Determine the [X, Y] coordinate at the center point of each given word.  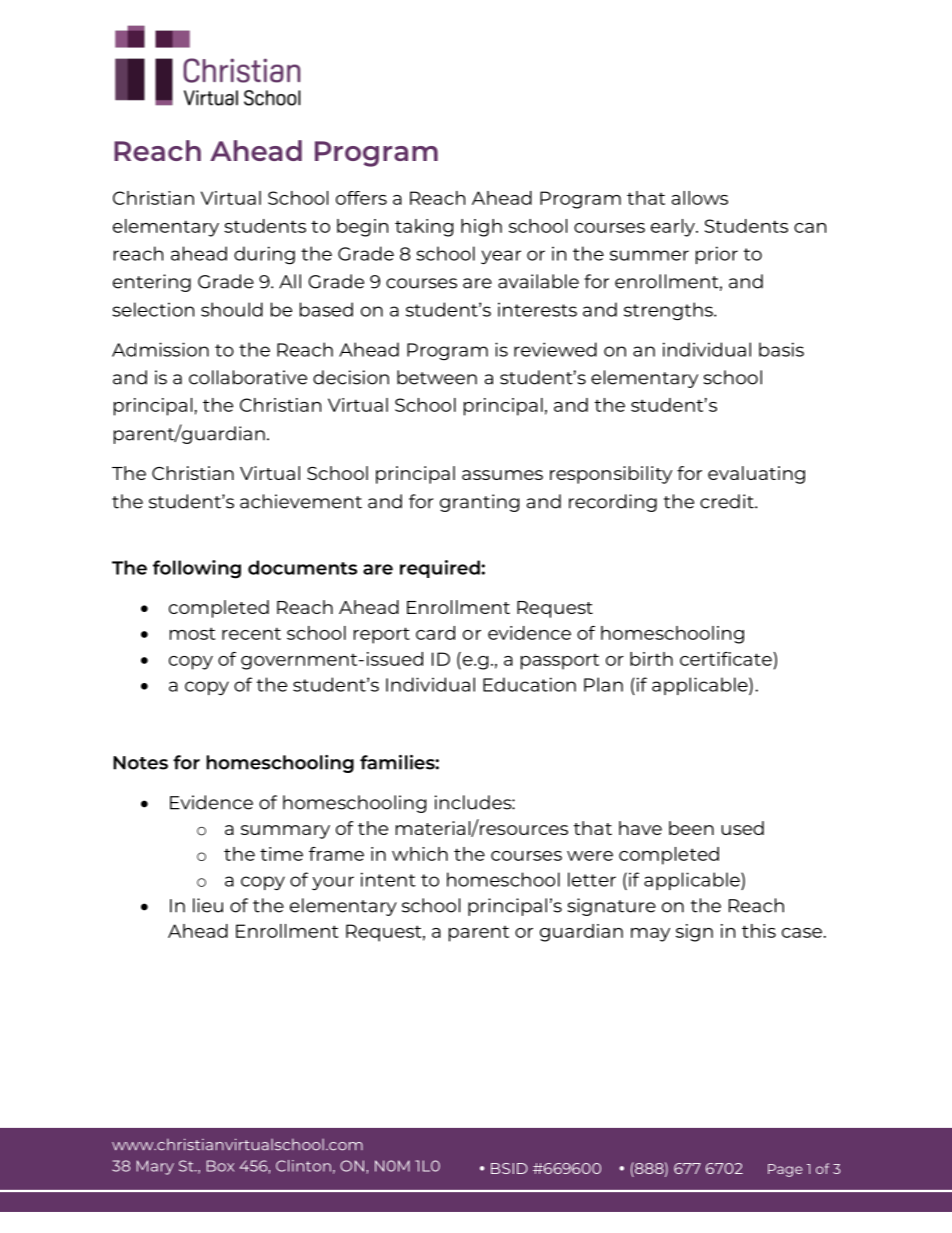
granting [479, 503]
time [281, 854]
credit [728, 501]
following [197, 569]
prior [717, 255]
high [481, 228]
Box [220, 1166]
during [264, 255]
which [420, 854]
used [742, 828]
